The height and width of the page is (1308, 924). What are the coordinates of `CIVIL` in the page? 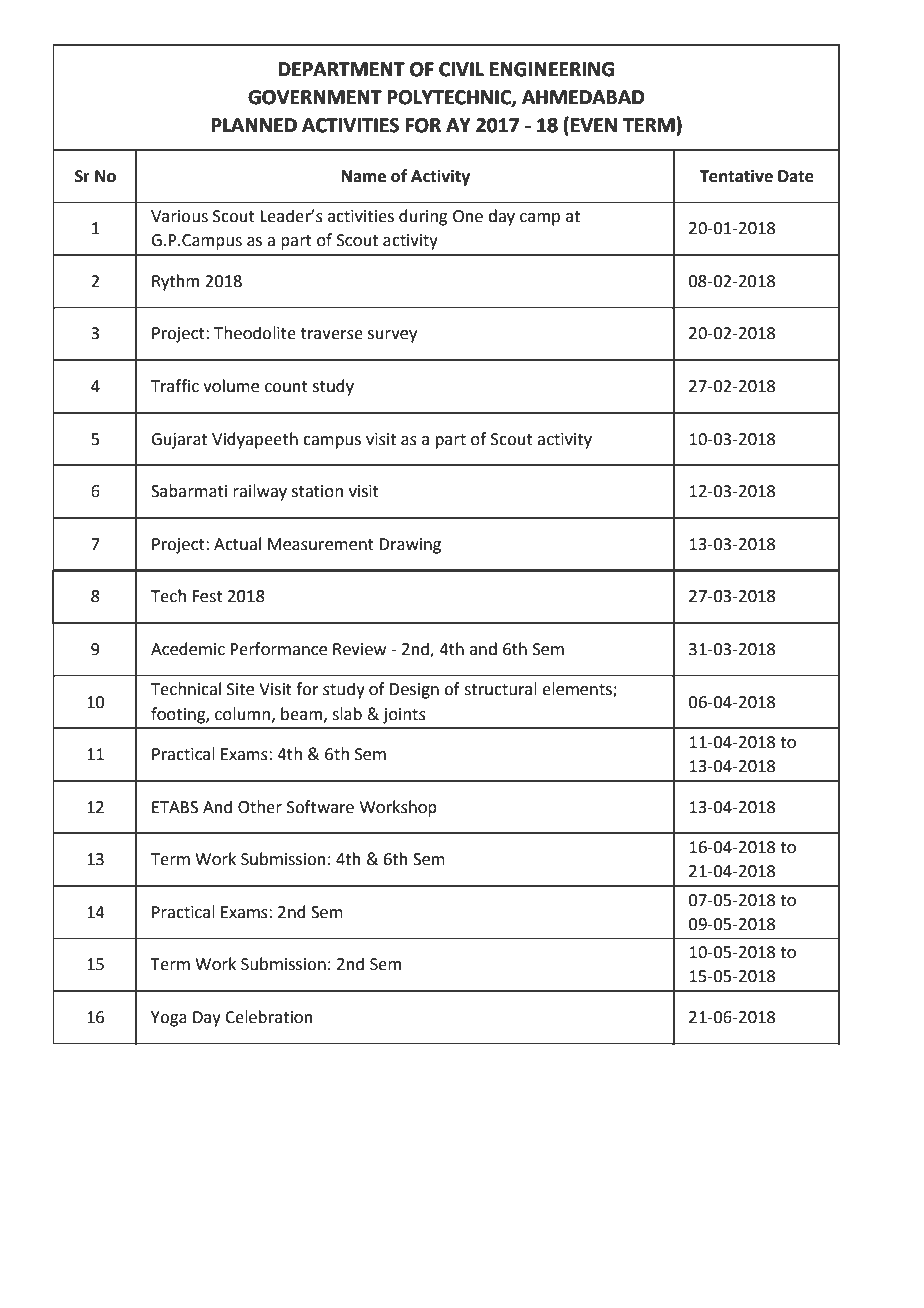 It's located at (461, 69).
